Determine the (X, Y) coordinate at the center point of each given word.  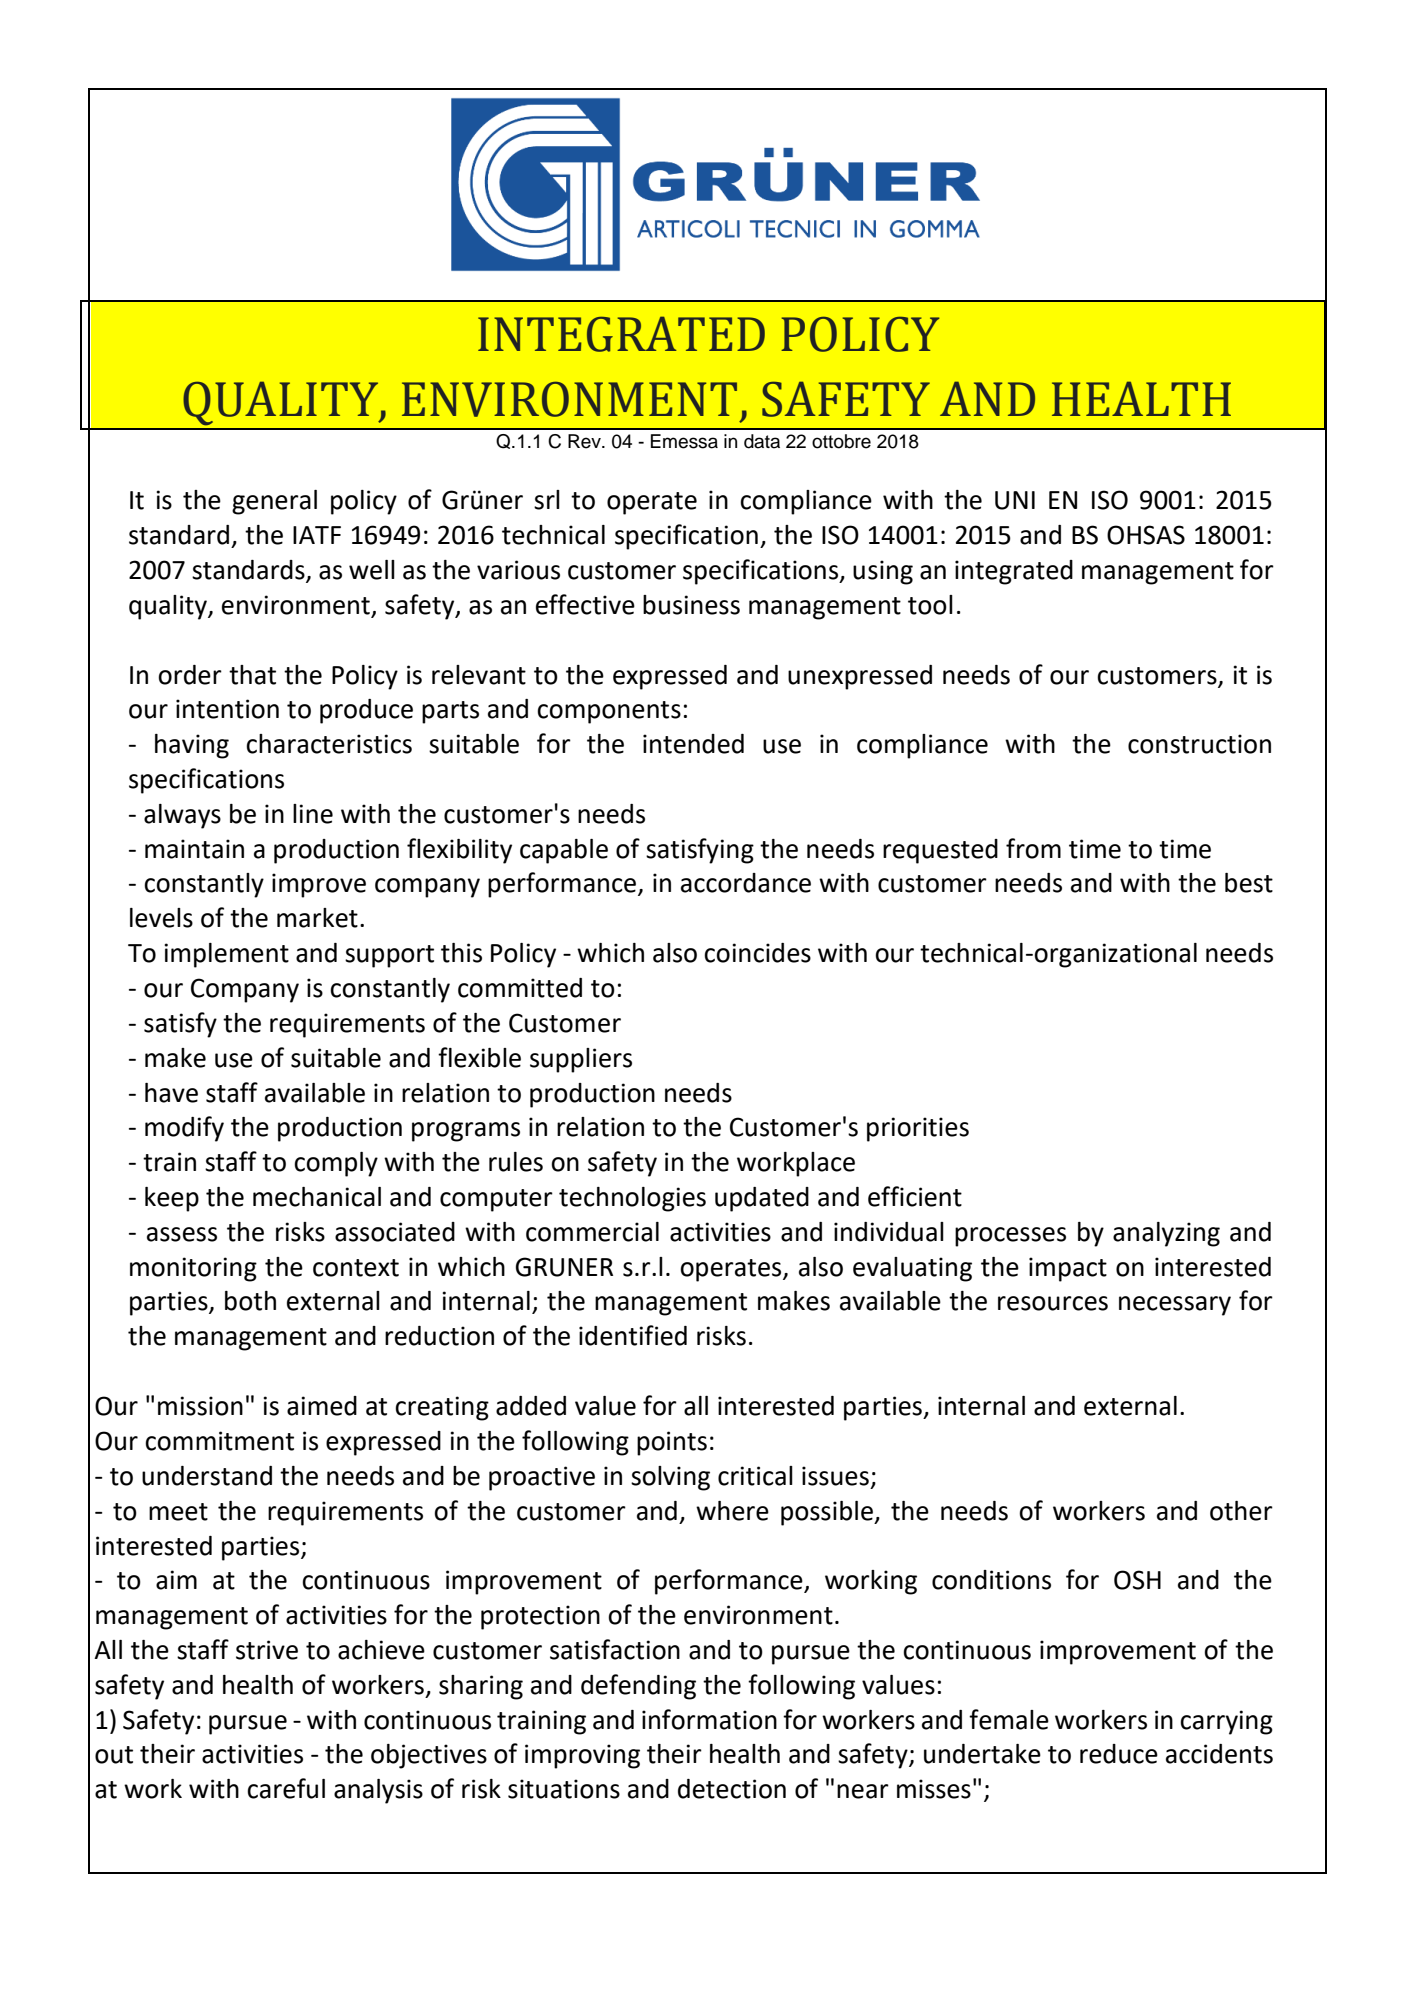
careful (286, 1788)
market (317, 918)
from (1033, 848)
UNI (1015, 500)
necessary (1175, 1306)
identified (633, 1335)
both (250, 1301)
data (762, 441)
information (709, 1719)
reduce (1119, 1754)
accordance (746, 883)
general (274, 502)
